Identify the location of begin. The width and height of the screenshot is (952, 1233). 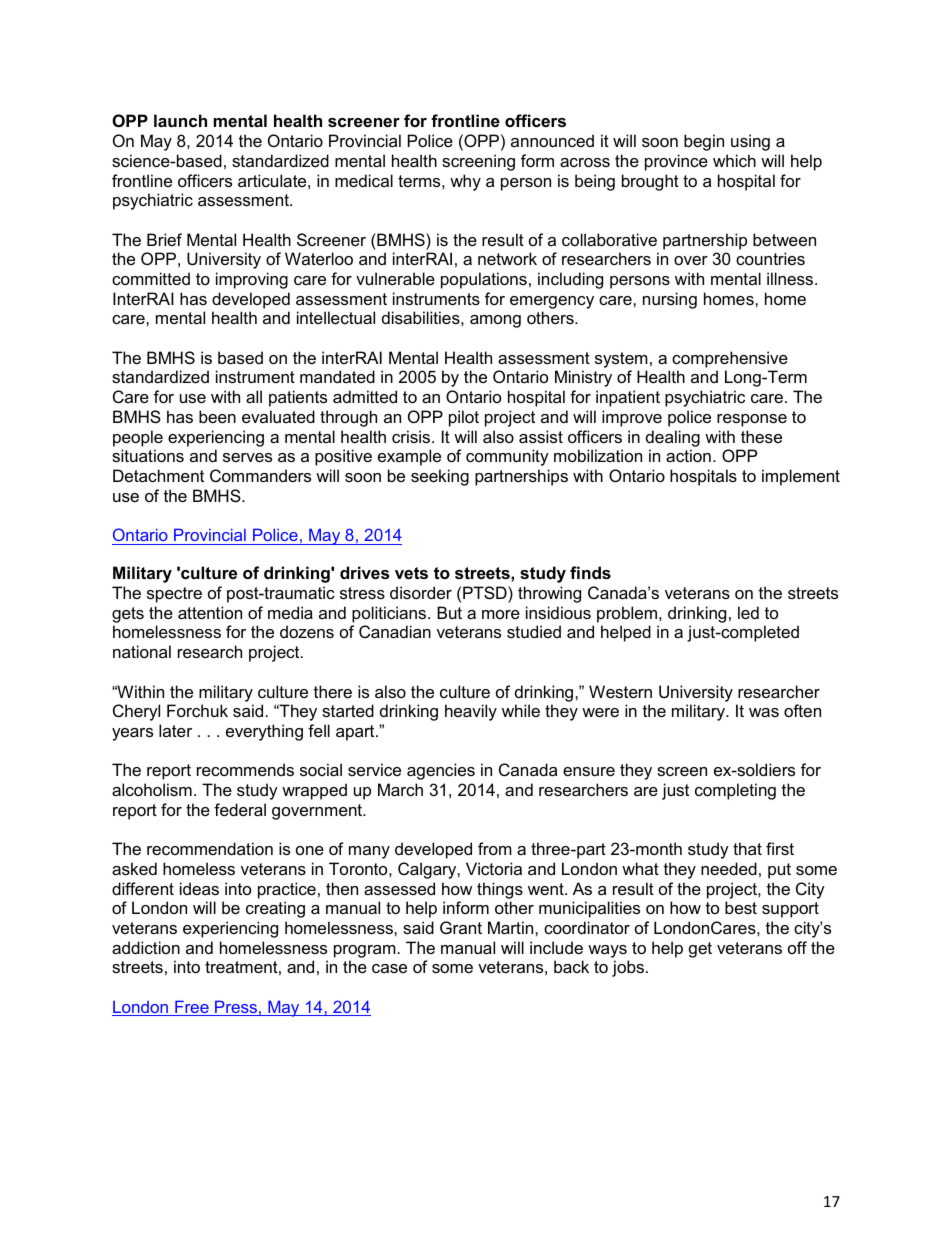
(704, 142).
